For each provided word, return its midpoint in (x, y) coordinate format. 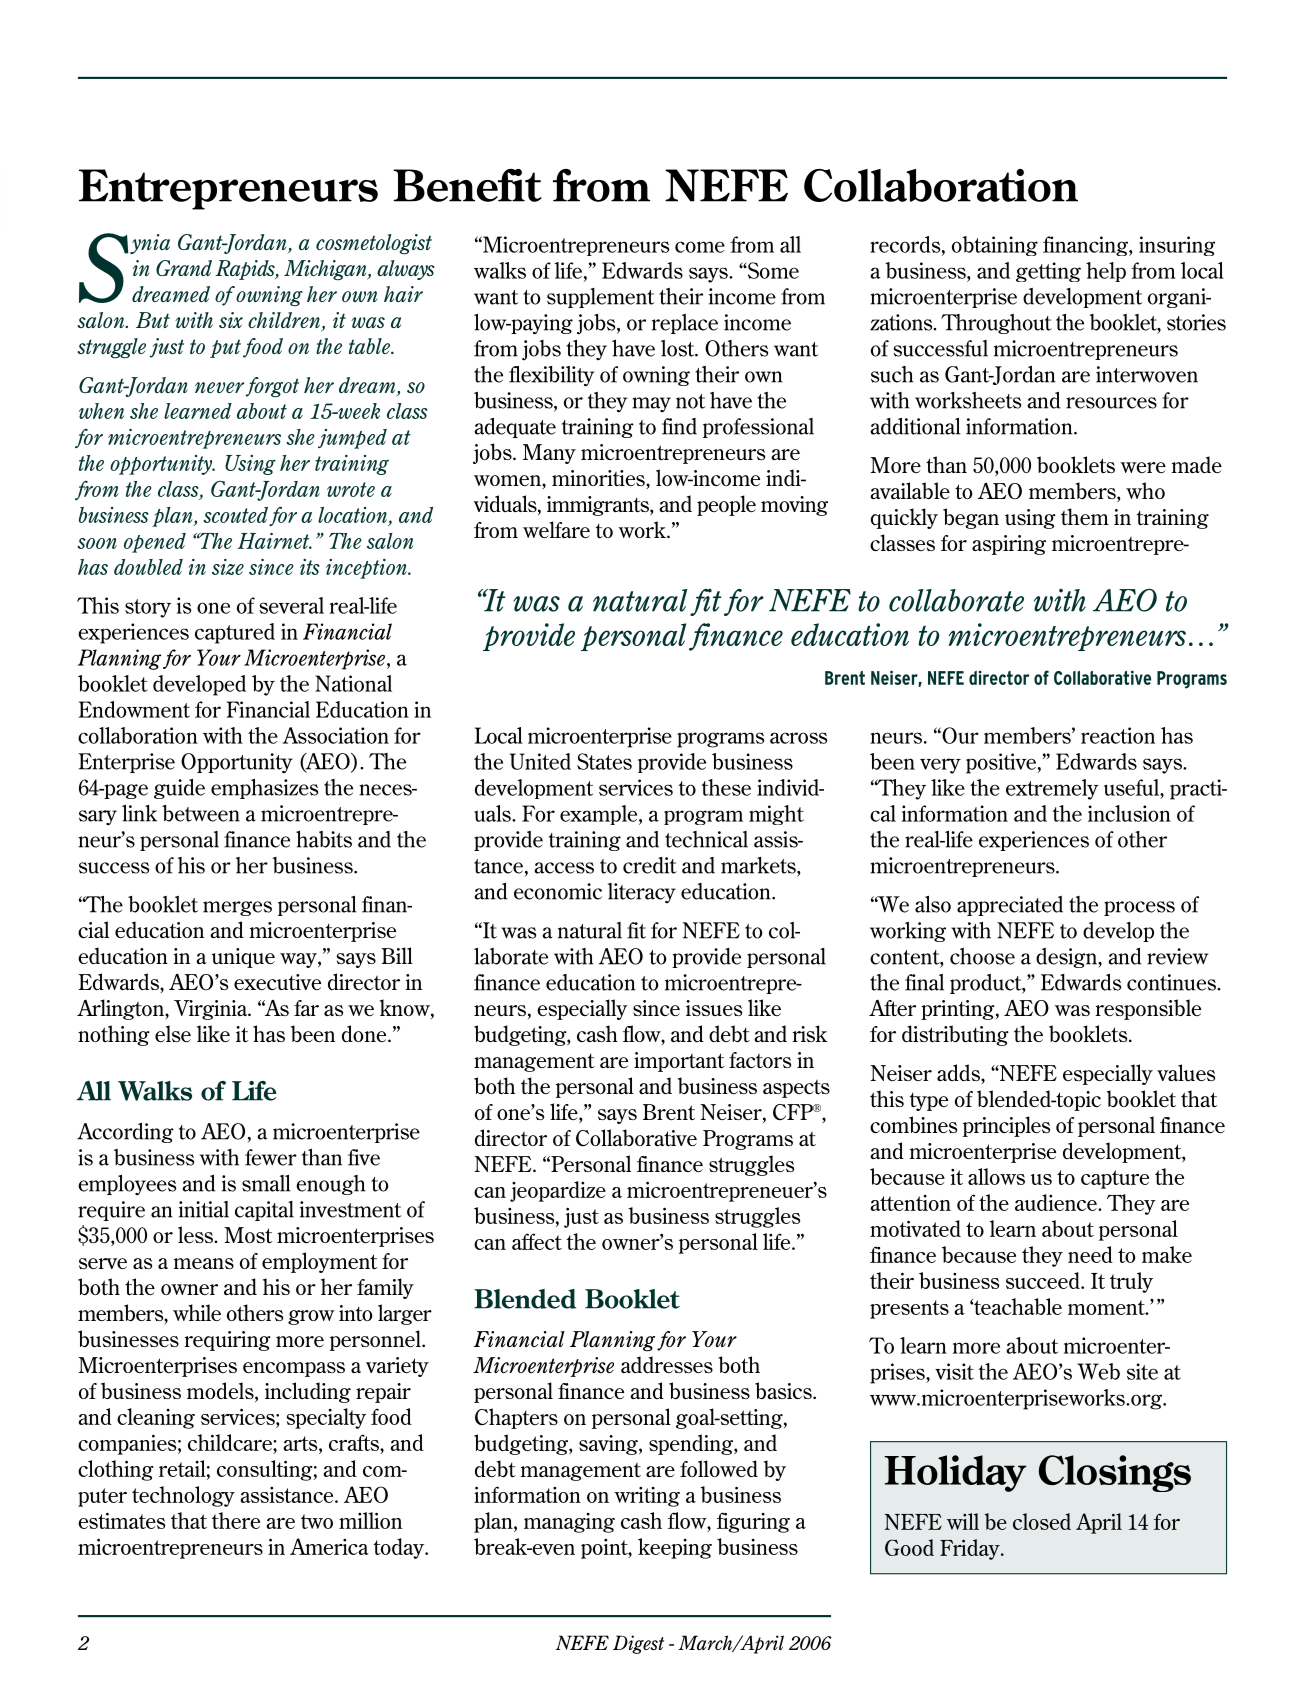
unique (243, 958)
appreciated (1010, 906)
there (236, 1520)
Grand (184, 268)
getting (1048, 272)
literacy (642, 893)
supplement (600, 298)
